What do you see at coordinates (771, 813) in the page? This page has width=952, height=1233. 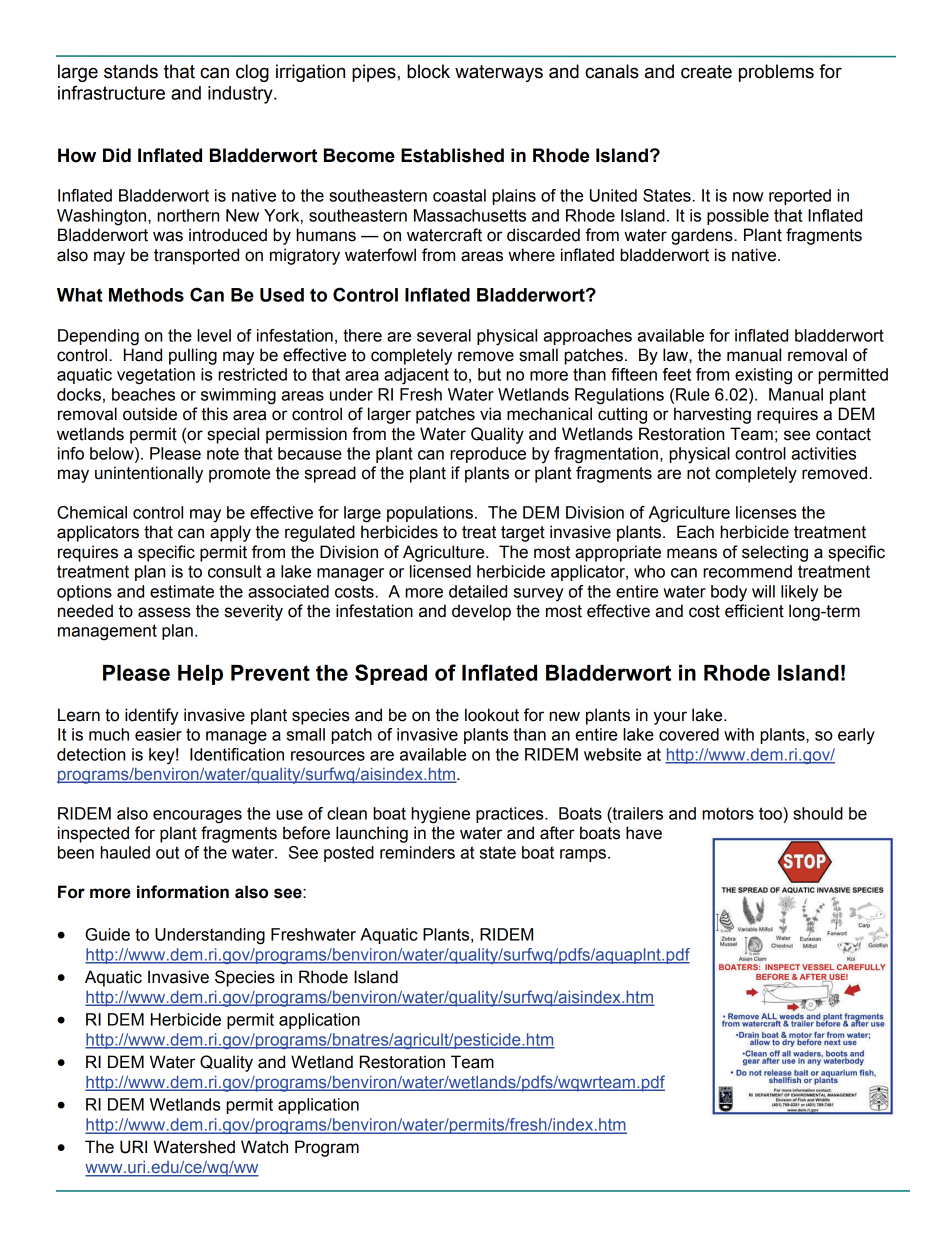 I see `too` at bounding box center [771, 813].
